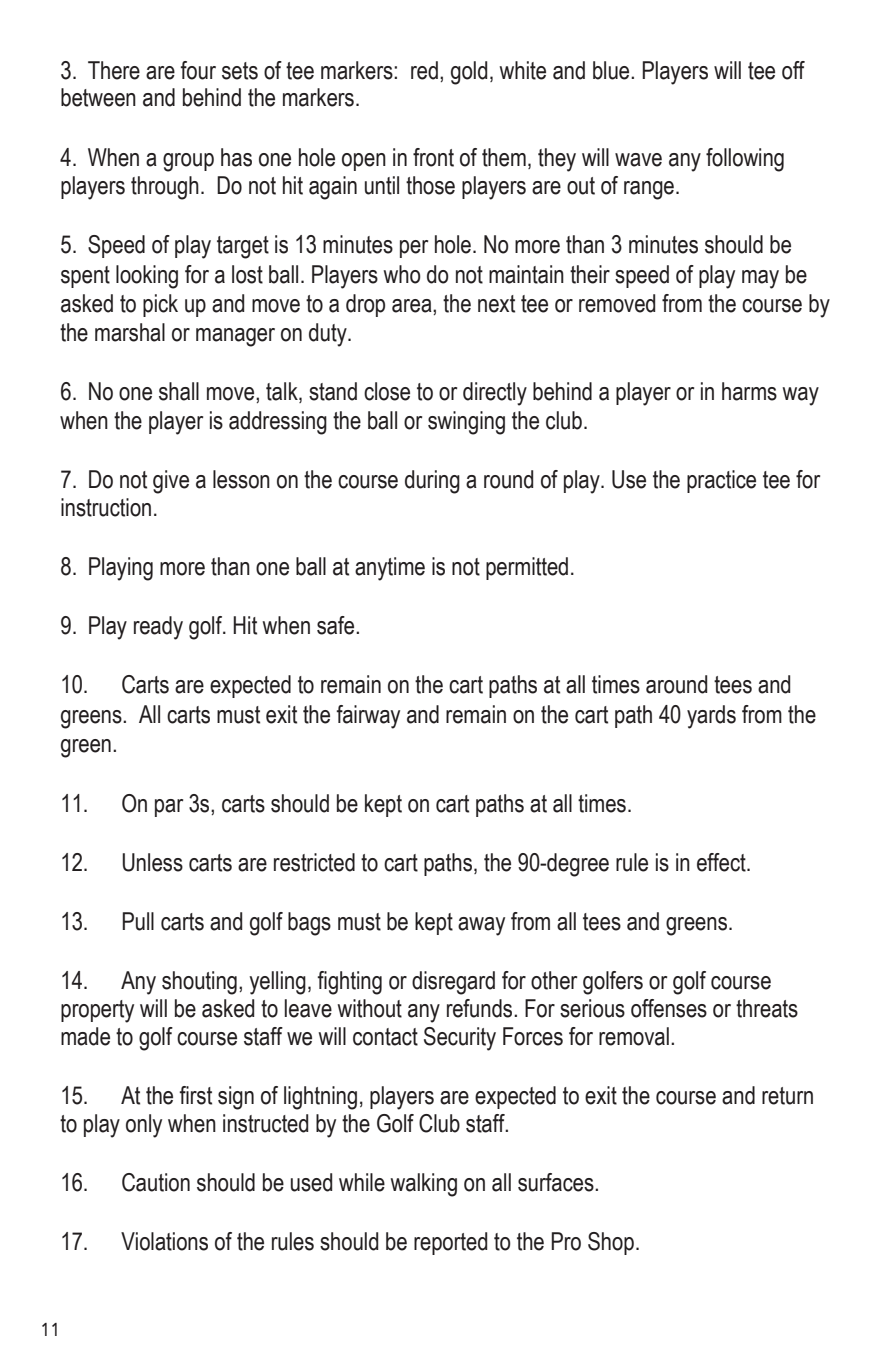 This document has height=1372, width=887. Describe the element at coordinates (611, 1243) in the document. I see `Shop` at that location.
